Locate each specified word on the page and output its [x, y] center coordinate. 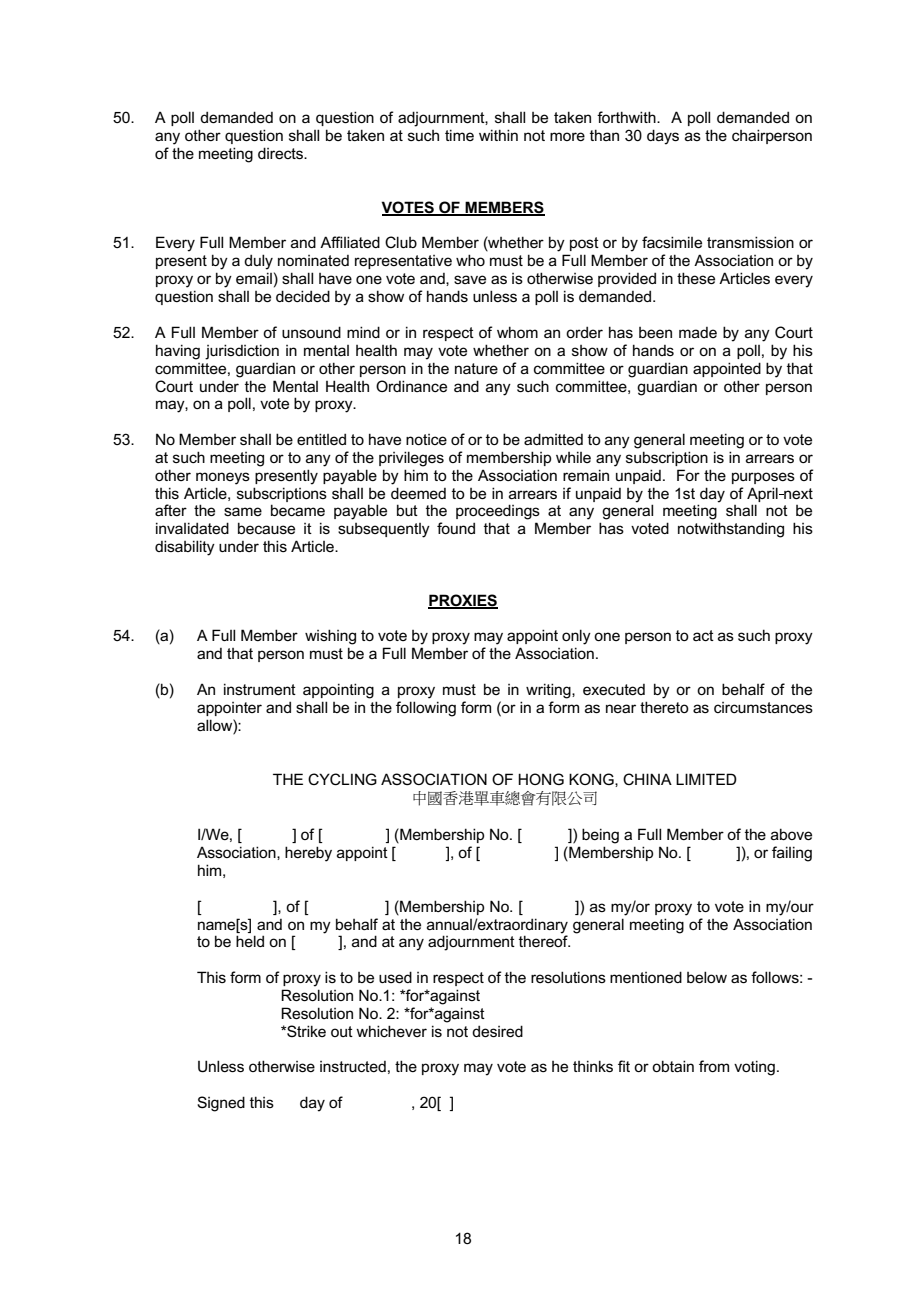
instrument [260, 689]
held [250, 941]
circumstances [763, 707]
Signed [221, 1104]
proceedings [498, 512]
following [426, 709]
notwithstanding [731, 530]
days [663, 137]
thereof [544, 941]
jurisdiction [242, 352]
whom [517, 332]
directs [281, 153]
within [498, 135]
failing [792, 854]
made [698, 332]
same [243, 511]
